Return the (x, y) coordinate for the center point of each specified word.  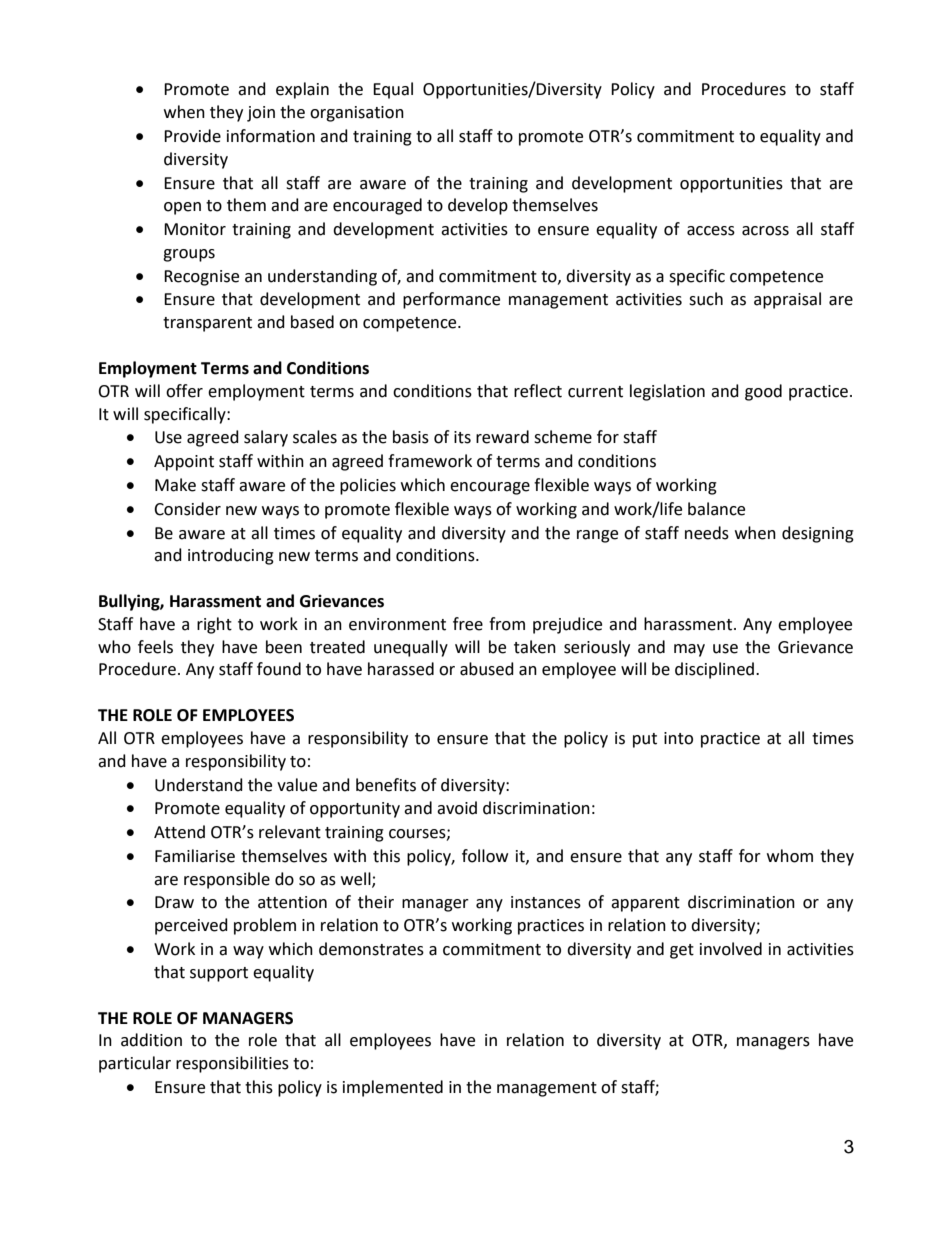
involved (731, 949)
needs (707, 533)
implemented (393, 1088)
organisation (357, 114)
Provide (192, 136)
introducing (231, 556)
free (468, 624)
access (711, 231)
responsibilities (232, 1064)
